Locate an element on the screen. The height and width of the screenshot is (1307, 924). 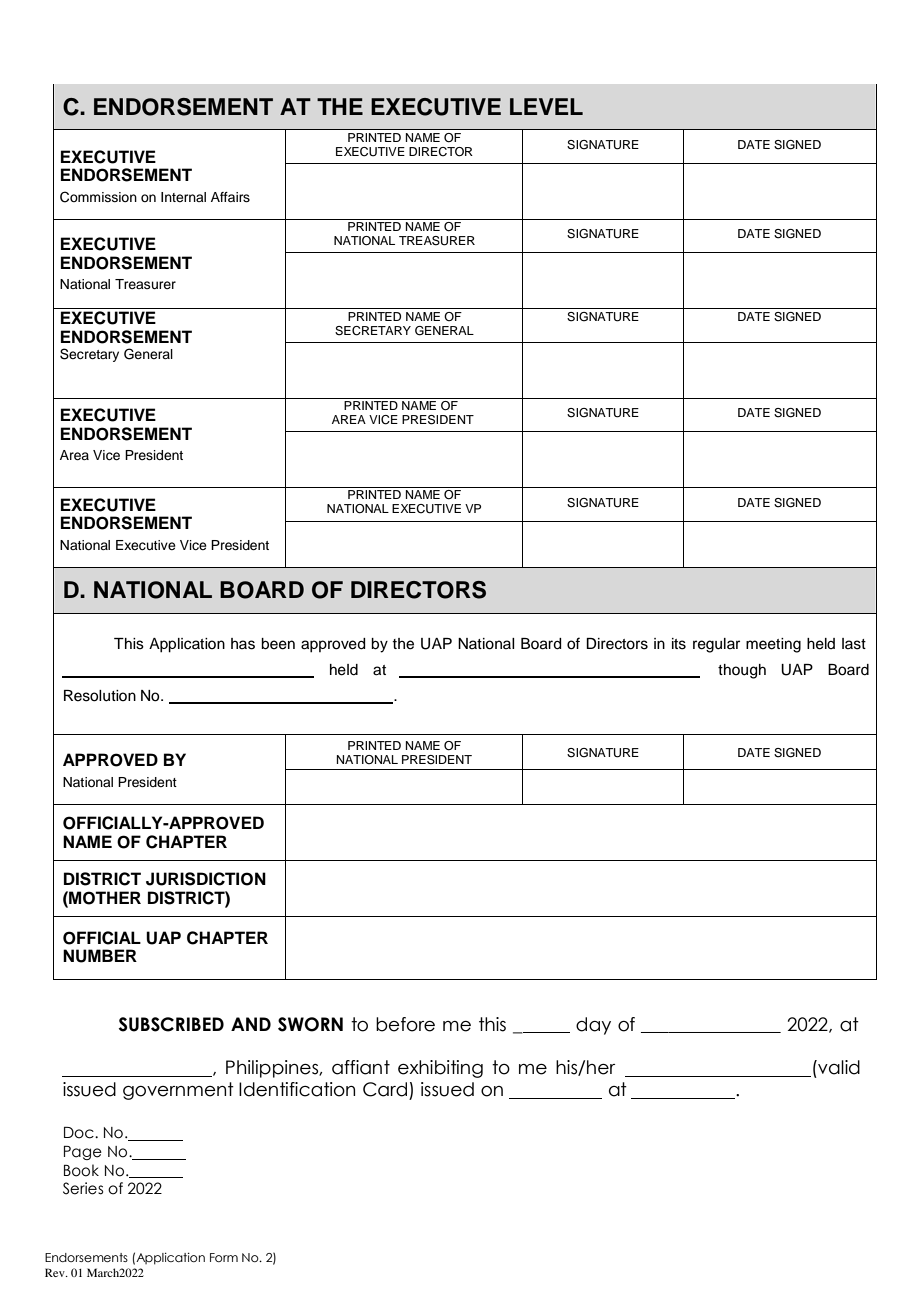
Form is located at coordinates (224, 1257).
